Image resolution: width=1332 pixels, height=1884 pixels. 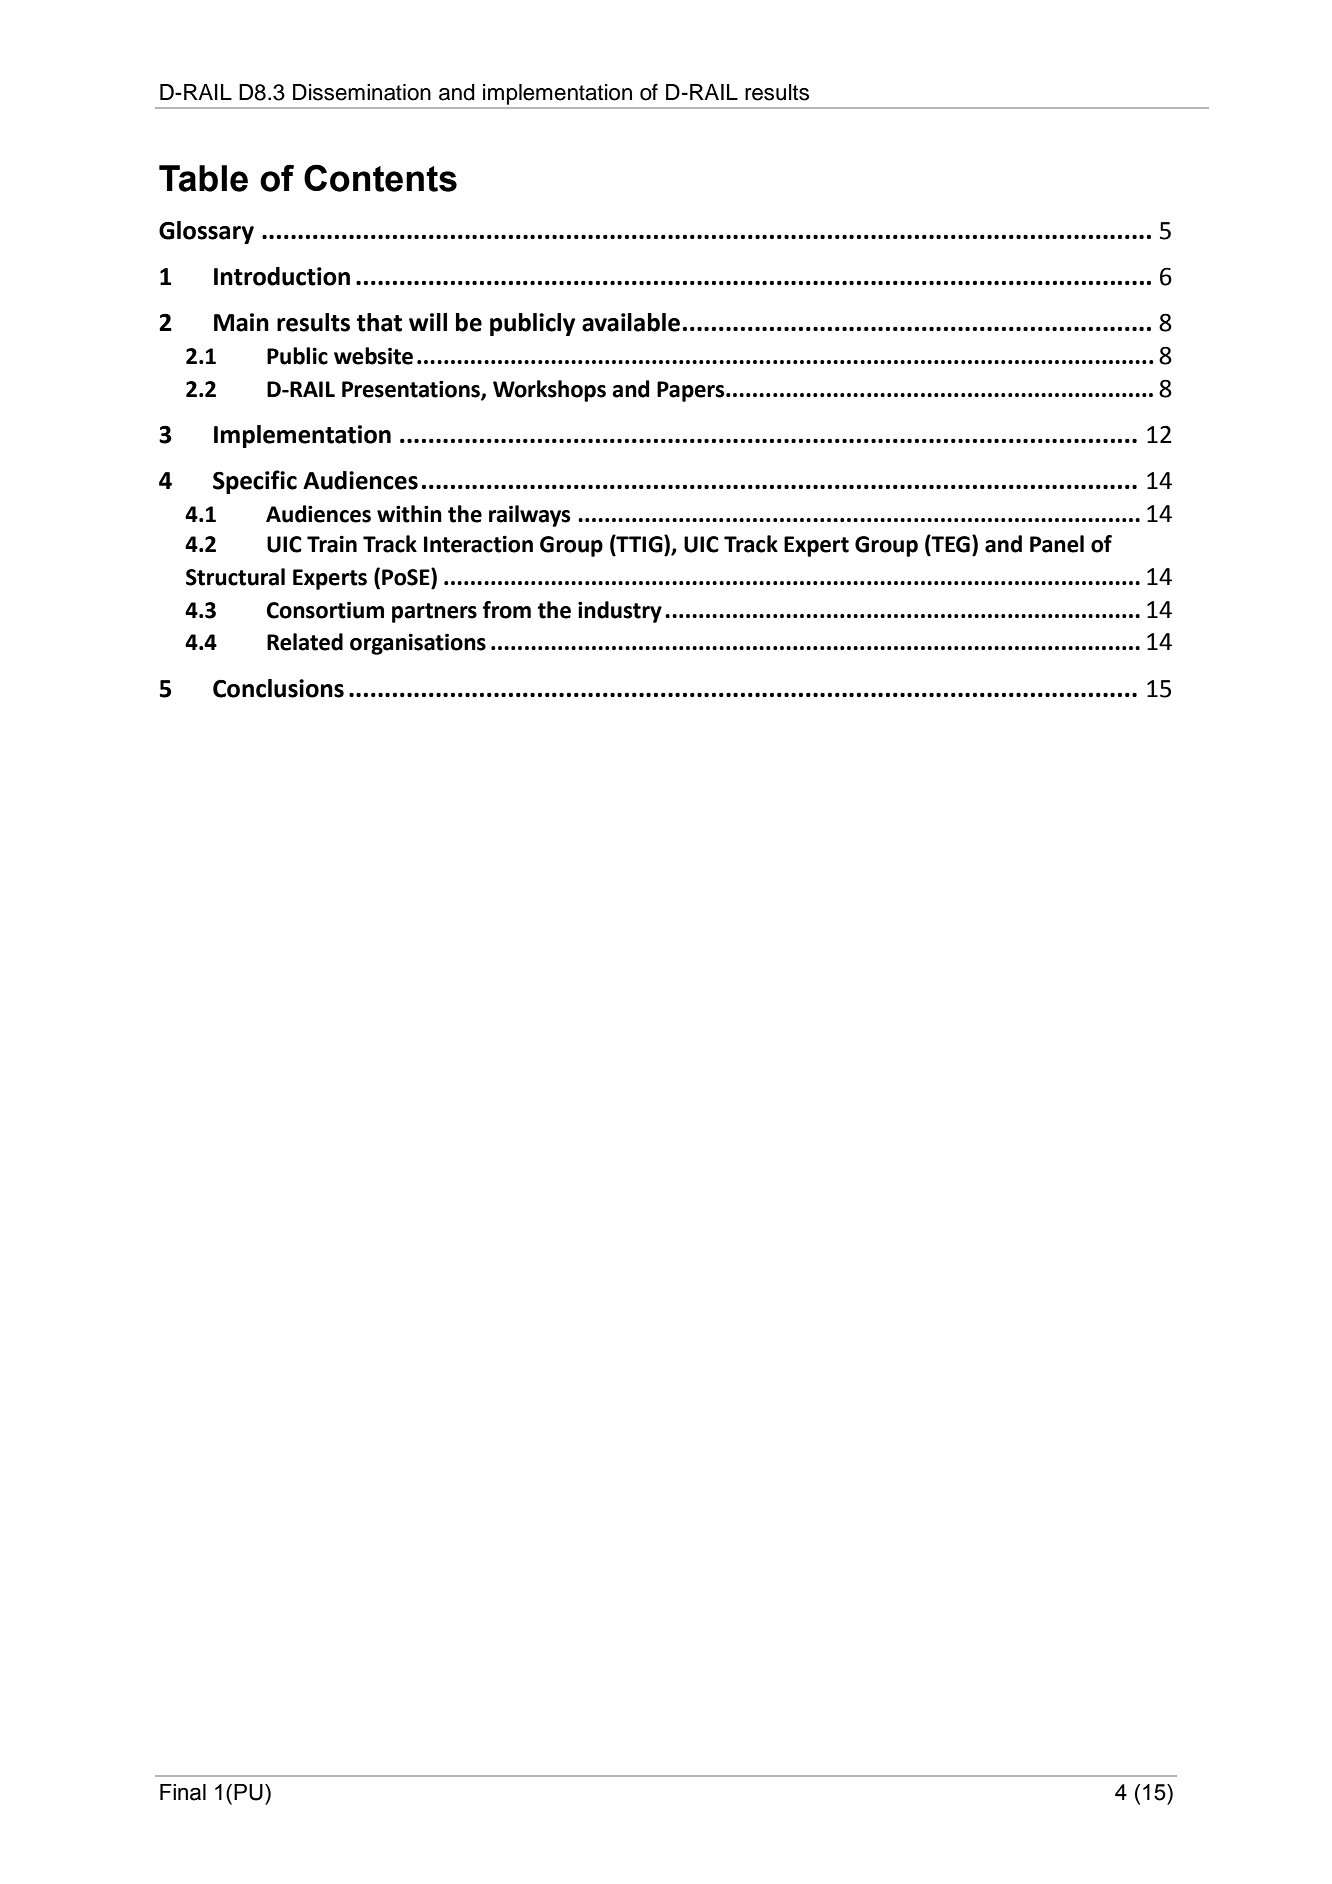 I want to click on Dissemination, so click(x=362, y=92).
